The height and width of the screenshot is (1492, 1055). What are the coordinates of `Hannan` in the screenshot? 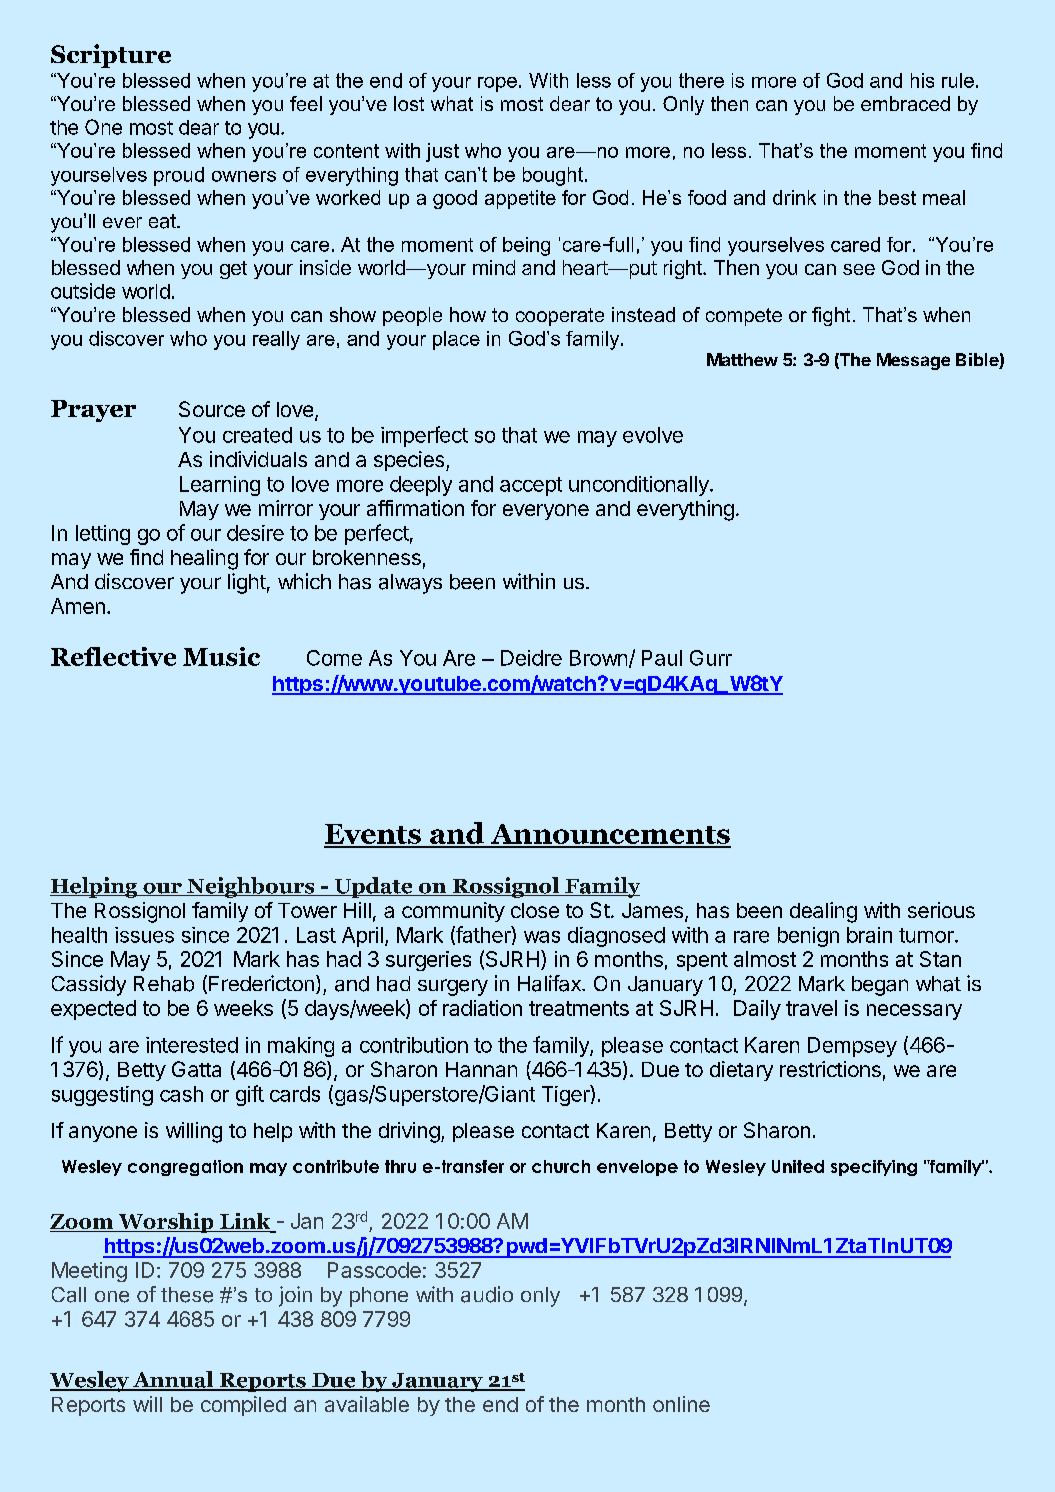 It's located at (481, 1069).
